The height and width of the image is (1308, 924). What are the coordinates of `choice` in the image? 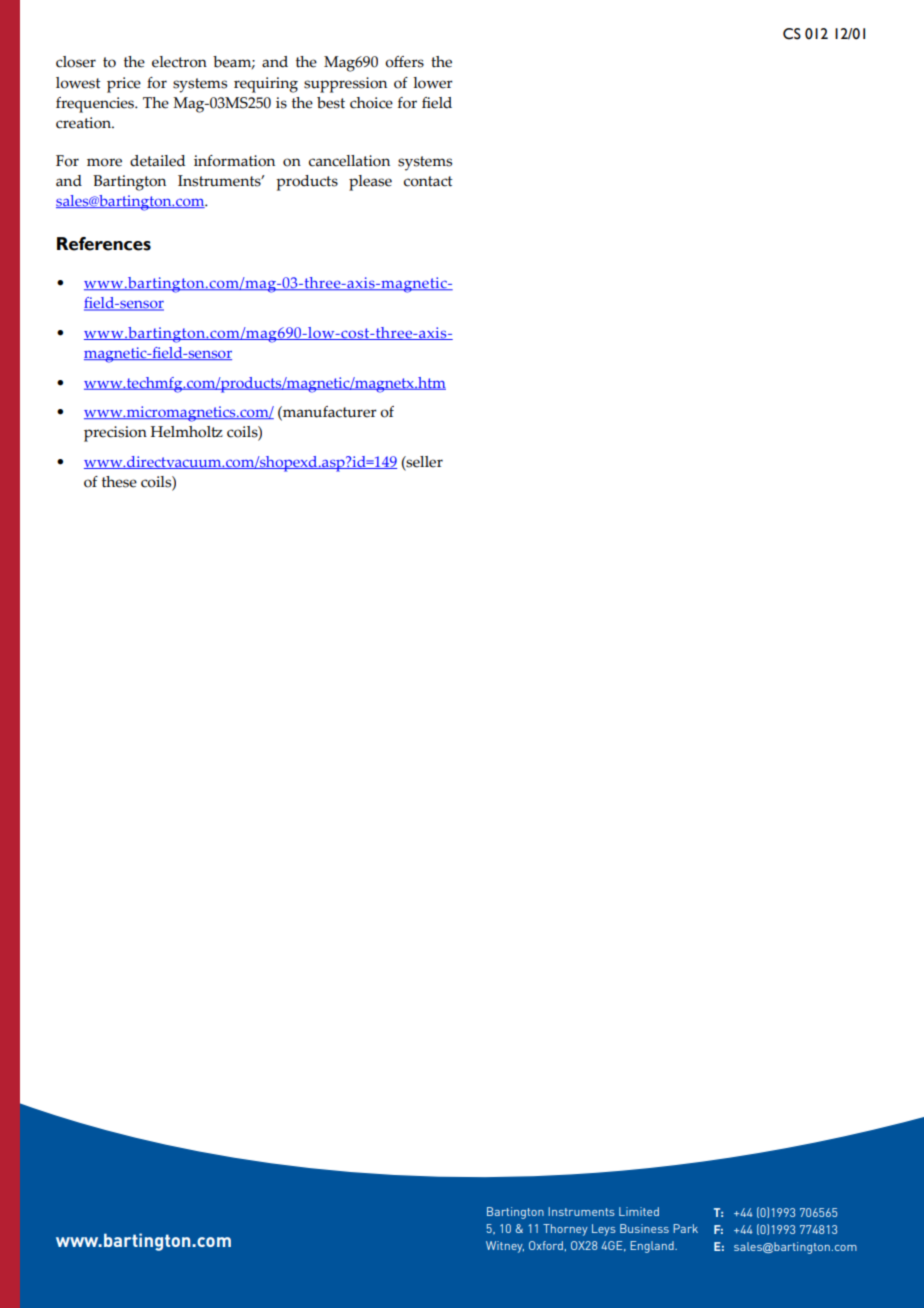 It's located at (371, 103).
